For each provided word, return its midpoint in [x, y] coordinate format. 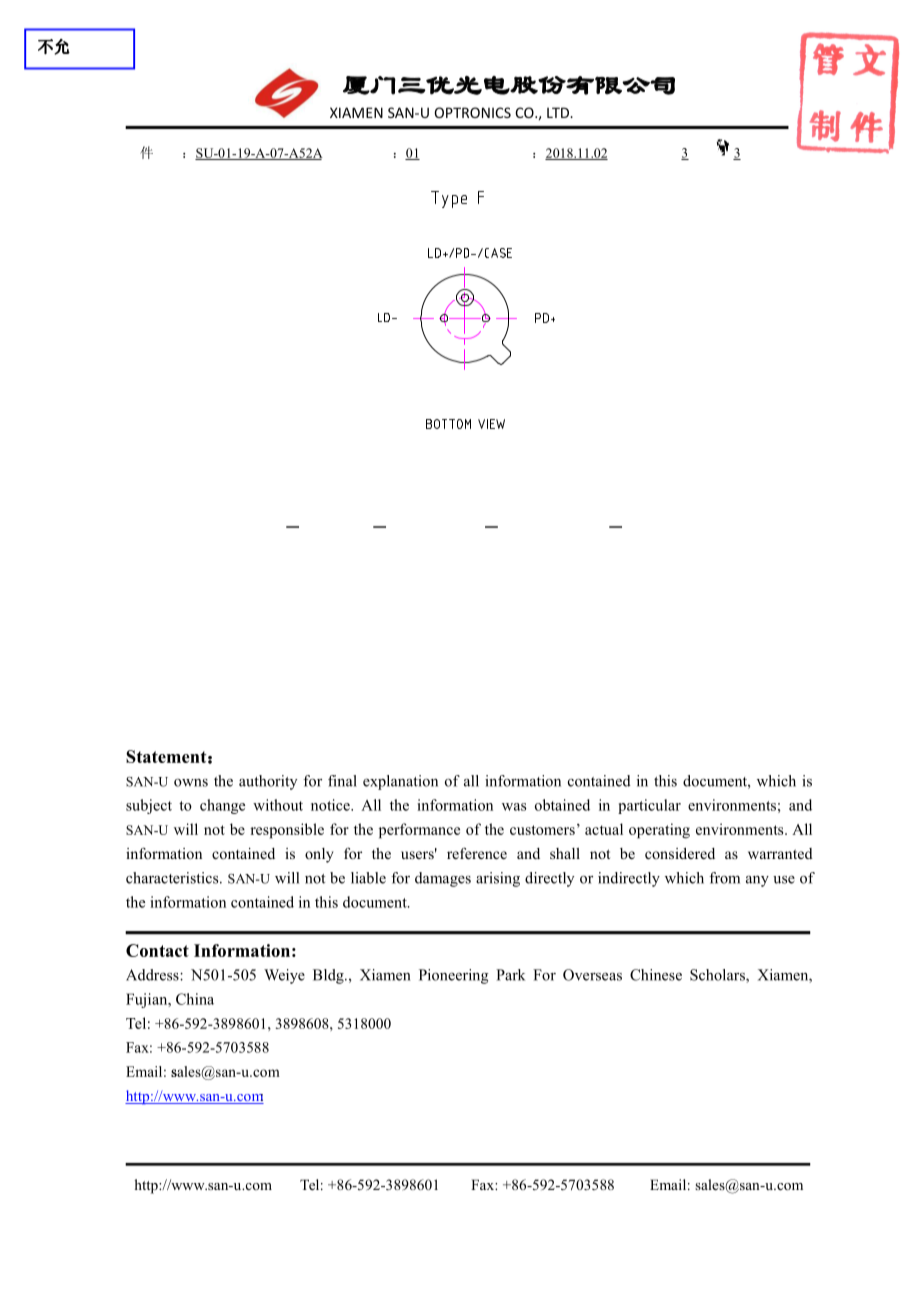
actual [604, 829]
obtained [562, 805]
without [278, 805]
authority [268, 782]
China [195, 999]
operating [659, 831]
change [222, 806]
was [514, 807]
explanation [400, 782]
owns [191, 783]
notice [331, 805]
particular [649, 806]
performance [419, 831]
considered [680, 853]
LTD [559, 112]
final [342, 781]
